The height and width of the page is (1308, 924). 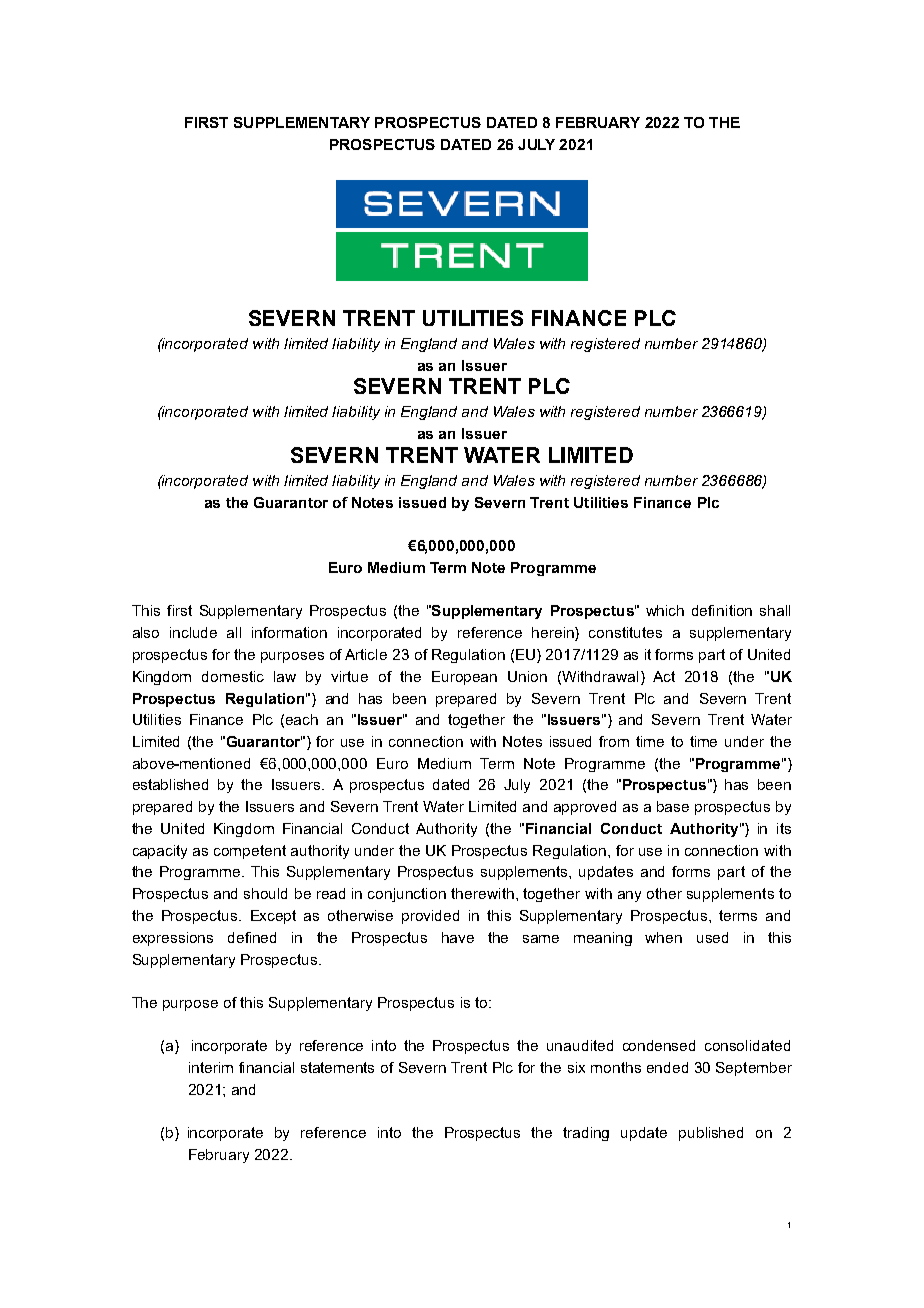 I want to click on statements, so click(x=337, y=1067).
